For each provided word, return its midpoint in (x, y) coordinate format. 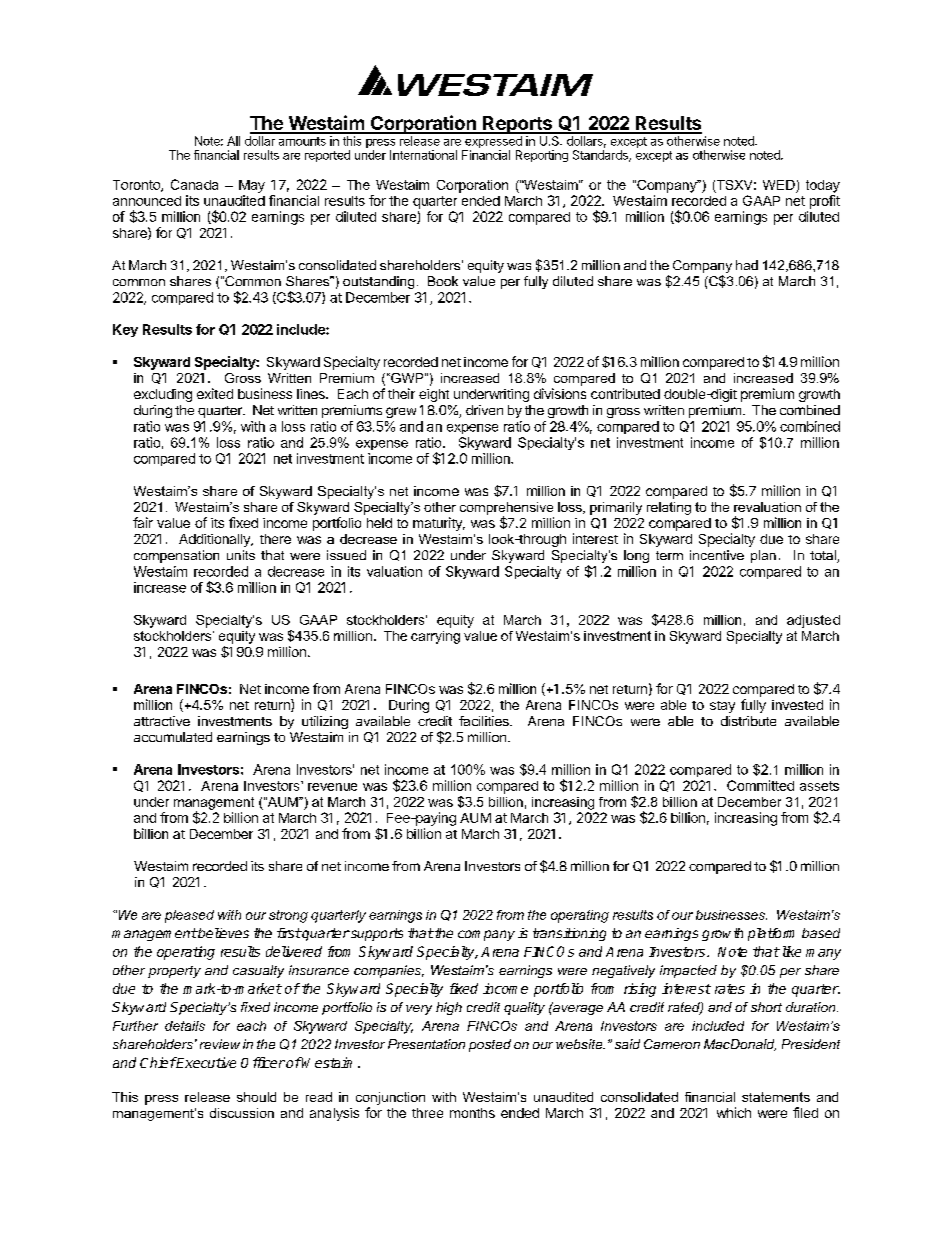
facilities (485, 721)
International (423, 155)
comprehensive (506, 509)
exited (215, 393)
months (472, 1113)
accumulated (173, 737)
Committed (760, 785)
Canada (194, 184)
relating (669, 508)
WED (779, 185)
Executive (205, 1062)
